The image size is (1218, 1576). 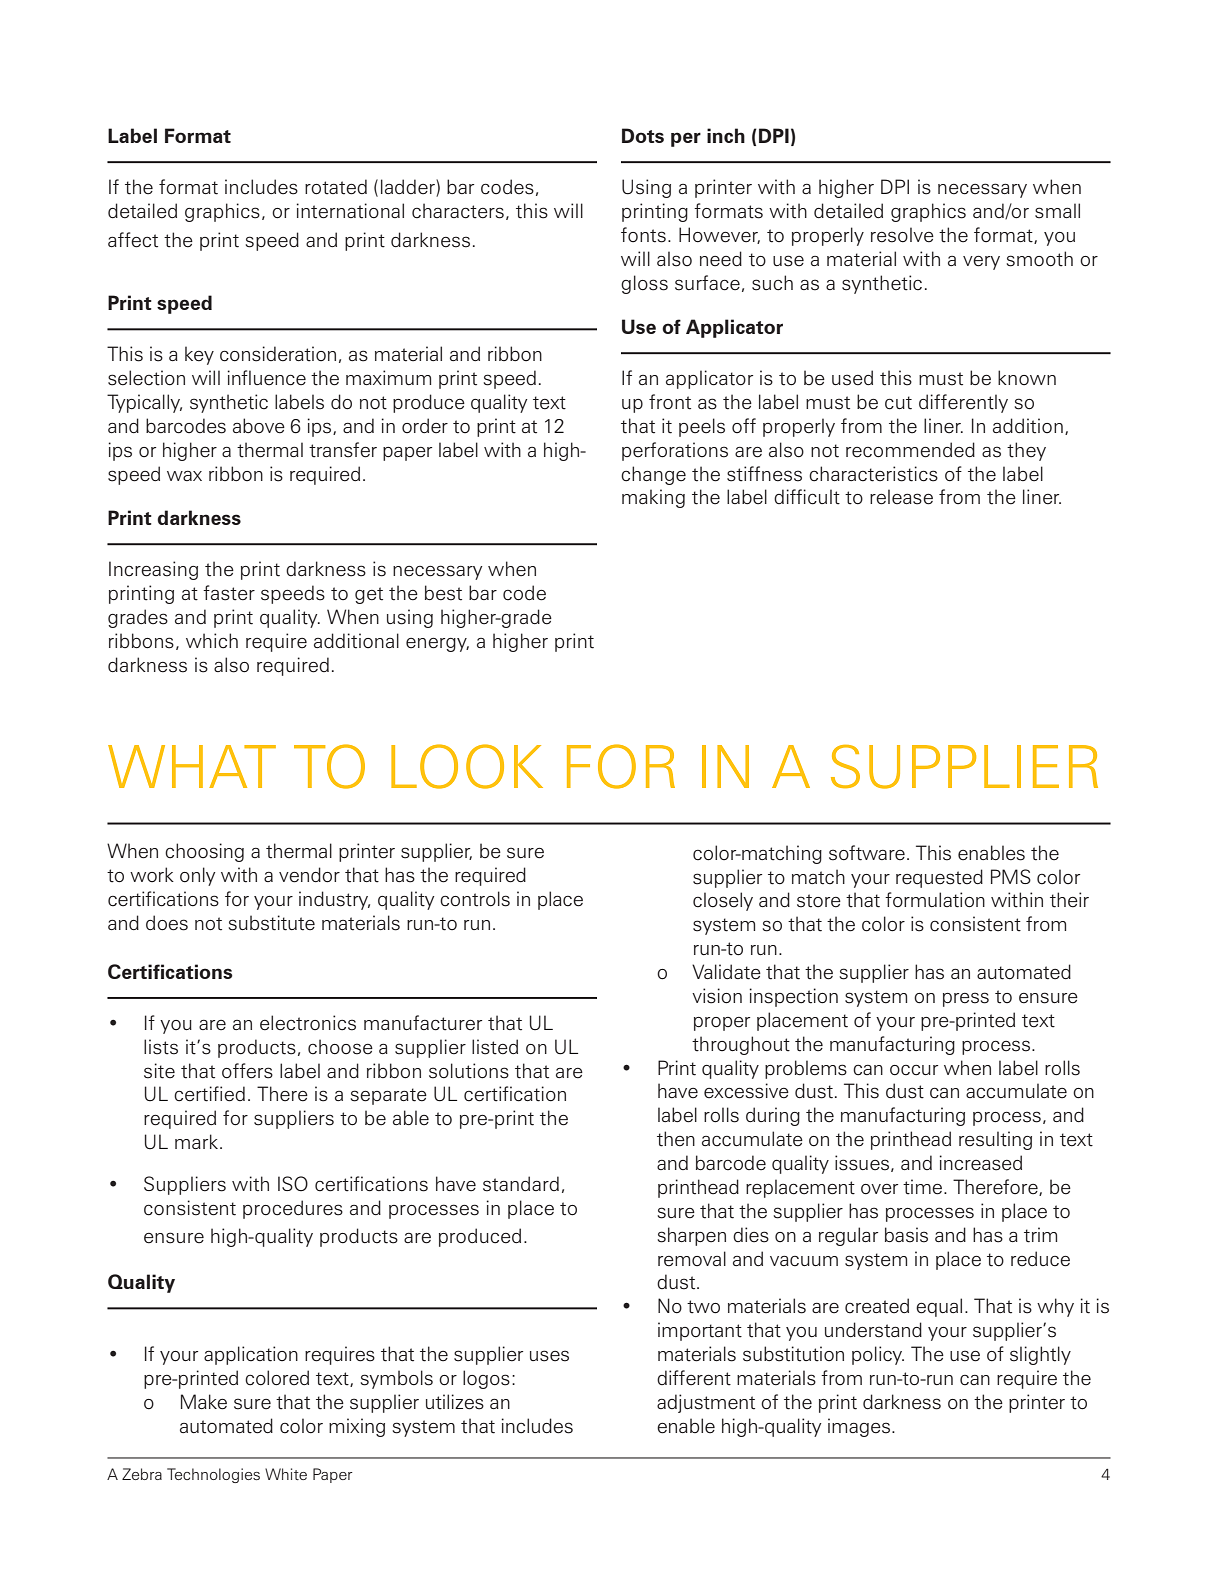 I want to click on LOOK, so click(x=467, y=766).
